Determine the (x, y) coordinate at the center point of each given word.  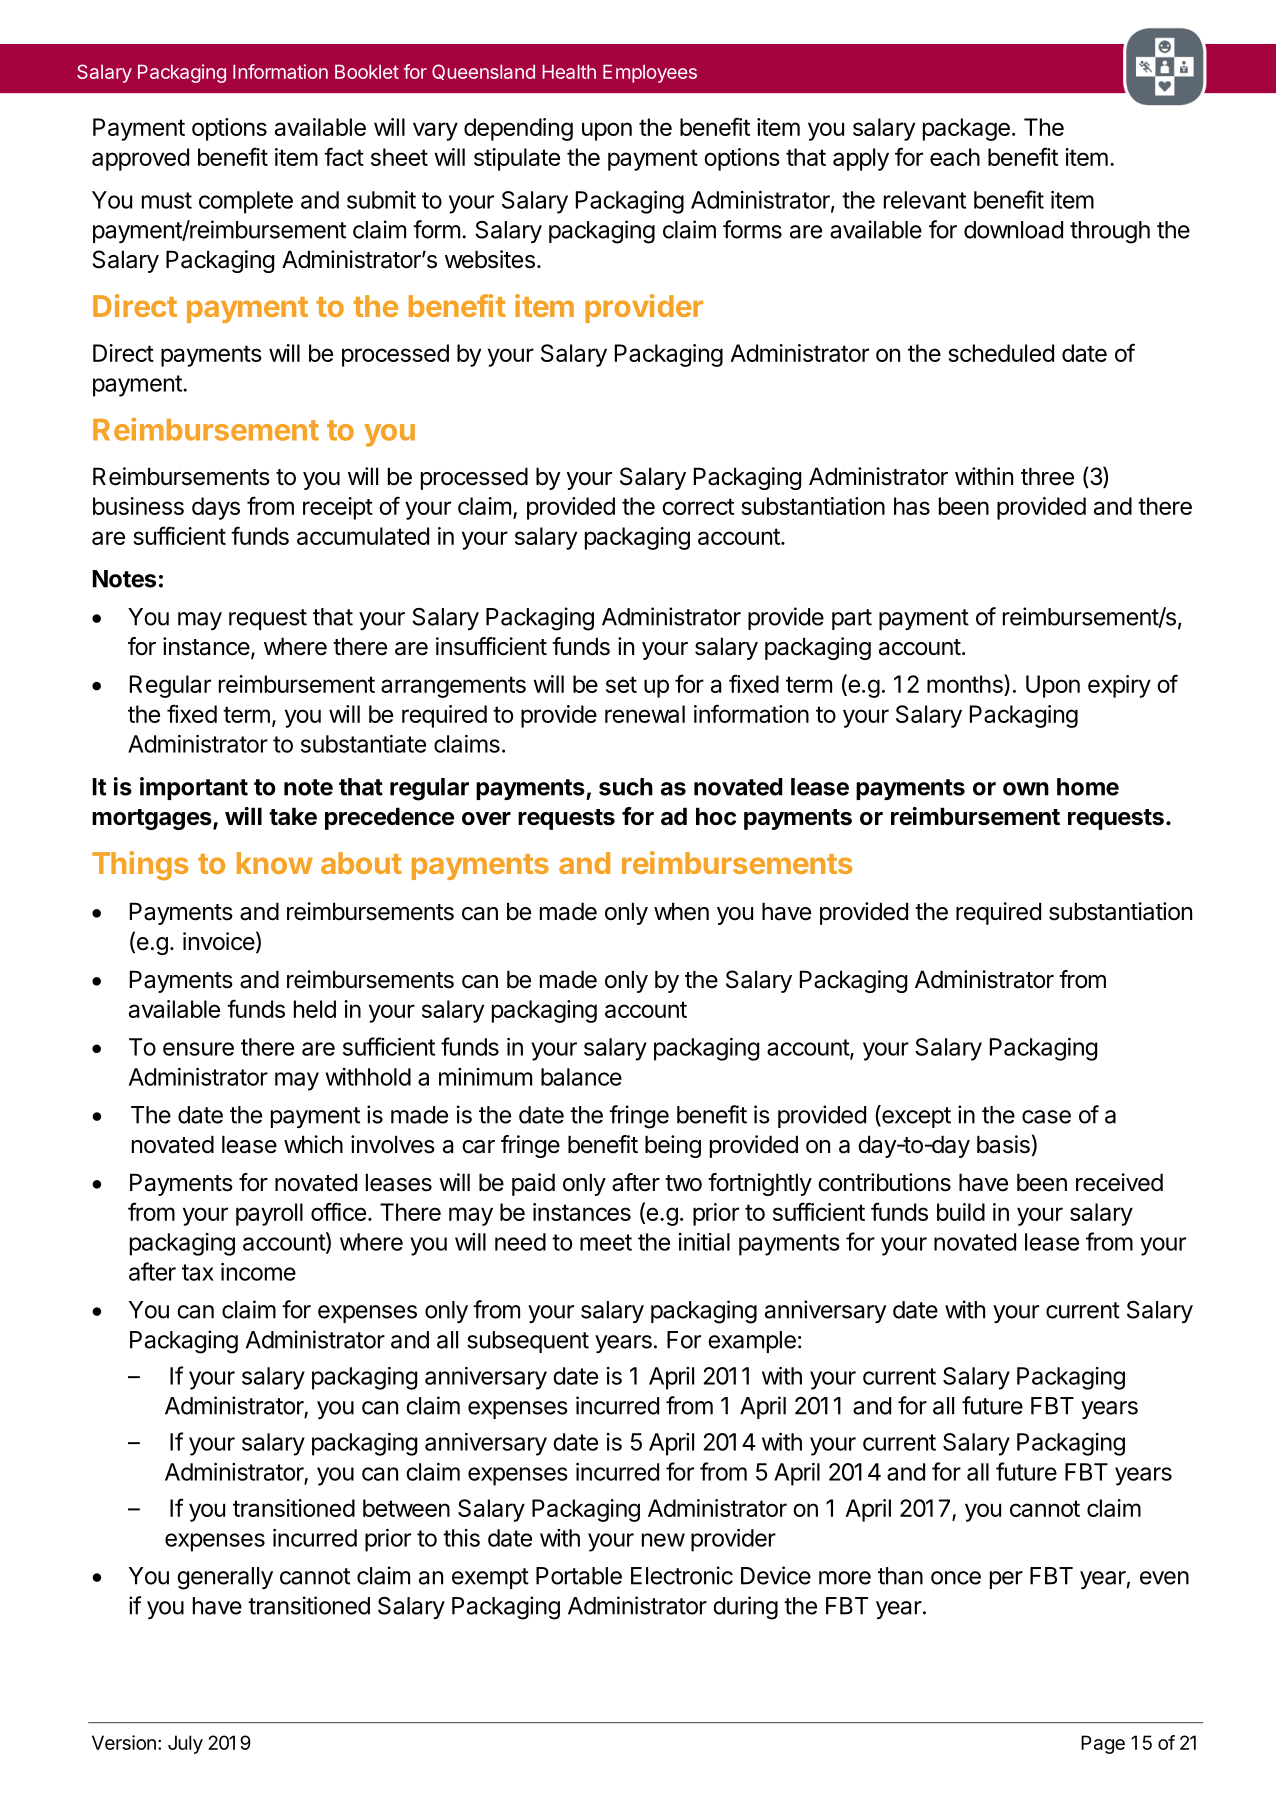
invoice (219, 941)
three (1047, 476)
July (185, 1744)
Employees (650, 73)
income (258, 1272)
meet (606, 1242)
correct (698, 506)
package (966, 129)
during (745, 1608)
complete (246, 202)
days (216, 508)
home (1088, 787)
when (681, 911)
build (961, 1212)
